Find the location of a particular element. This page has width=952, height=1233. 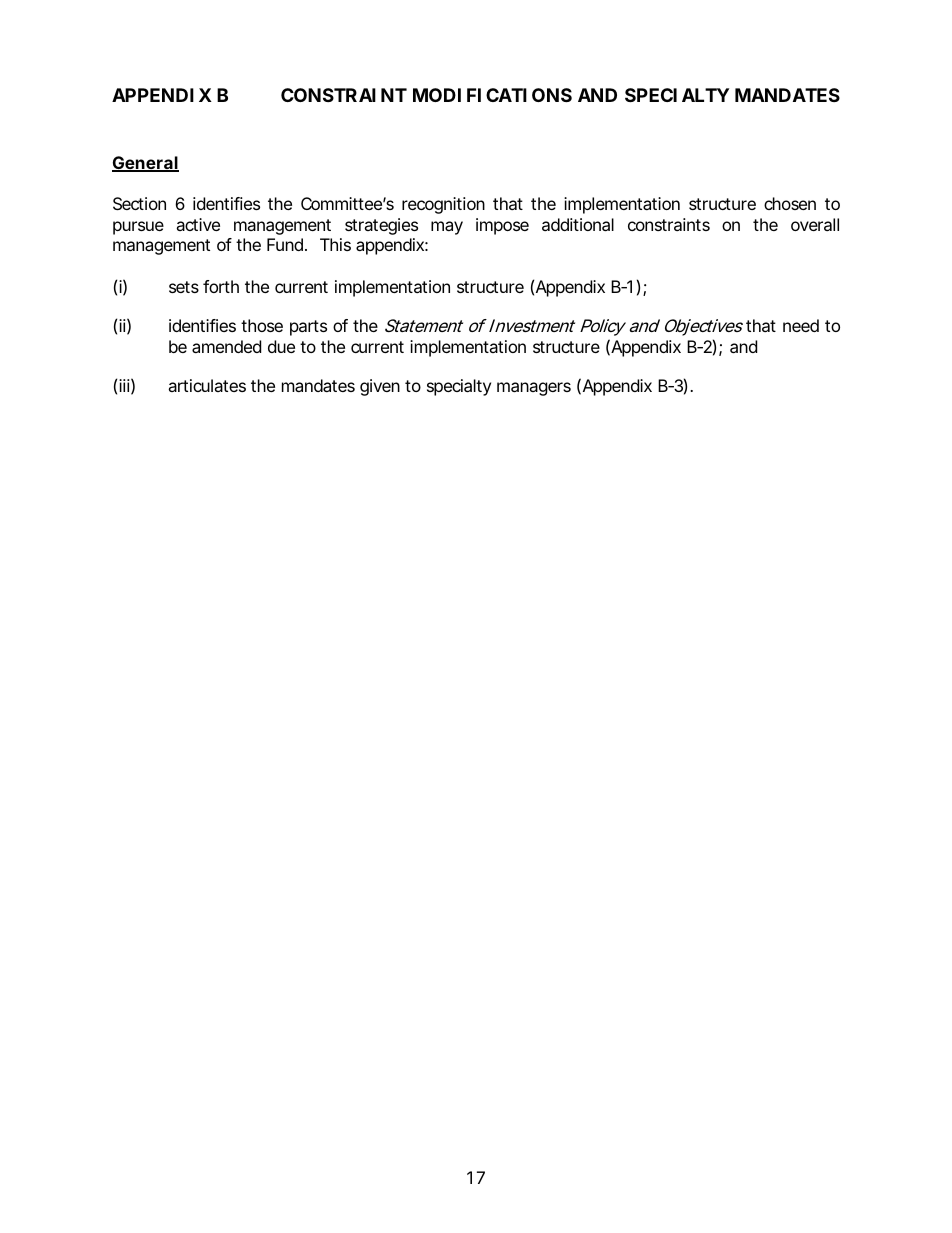

This is located at coordinates (335, 244).
